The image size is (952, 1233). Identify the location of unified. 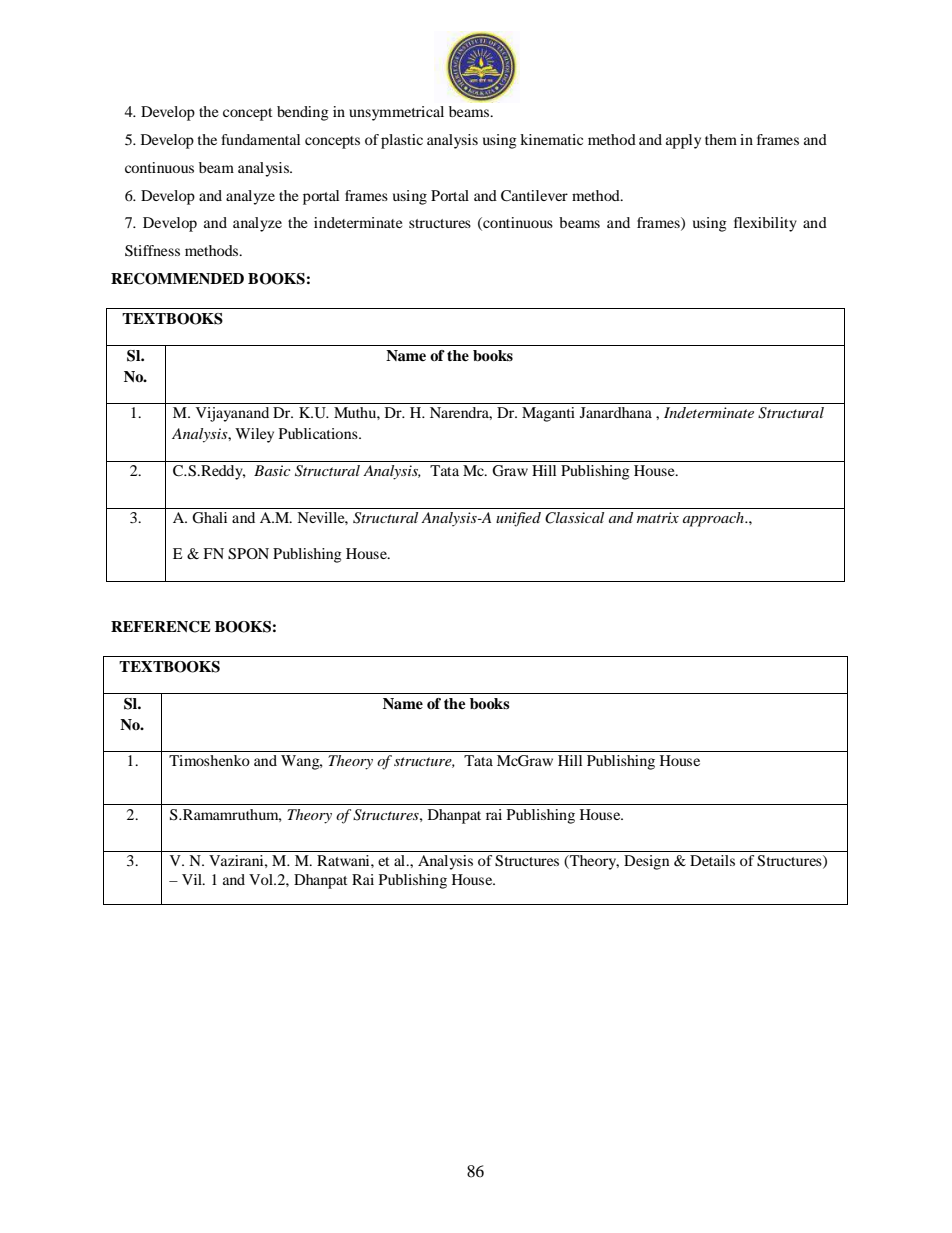
(518, 519).
